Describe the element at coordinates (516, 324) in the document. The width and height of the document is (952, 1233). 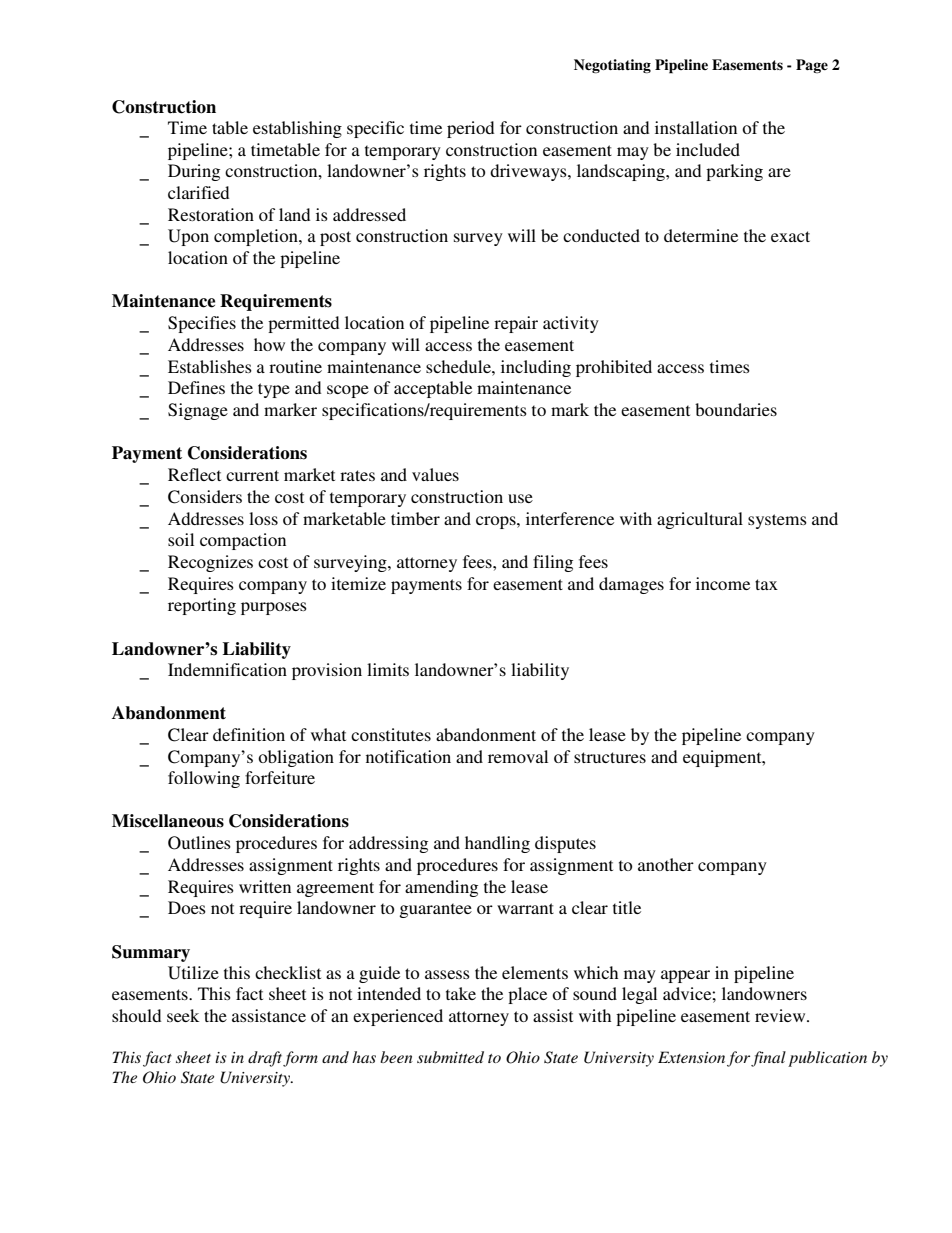
I see `repair` at that location.
